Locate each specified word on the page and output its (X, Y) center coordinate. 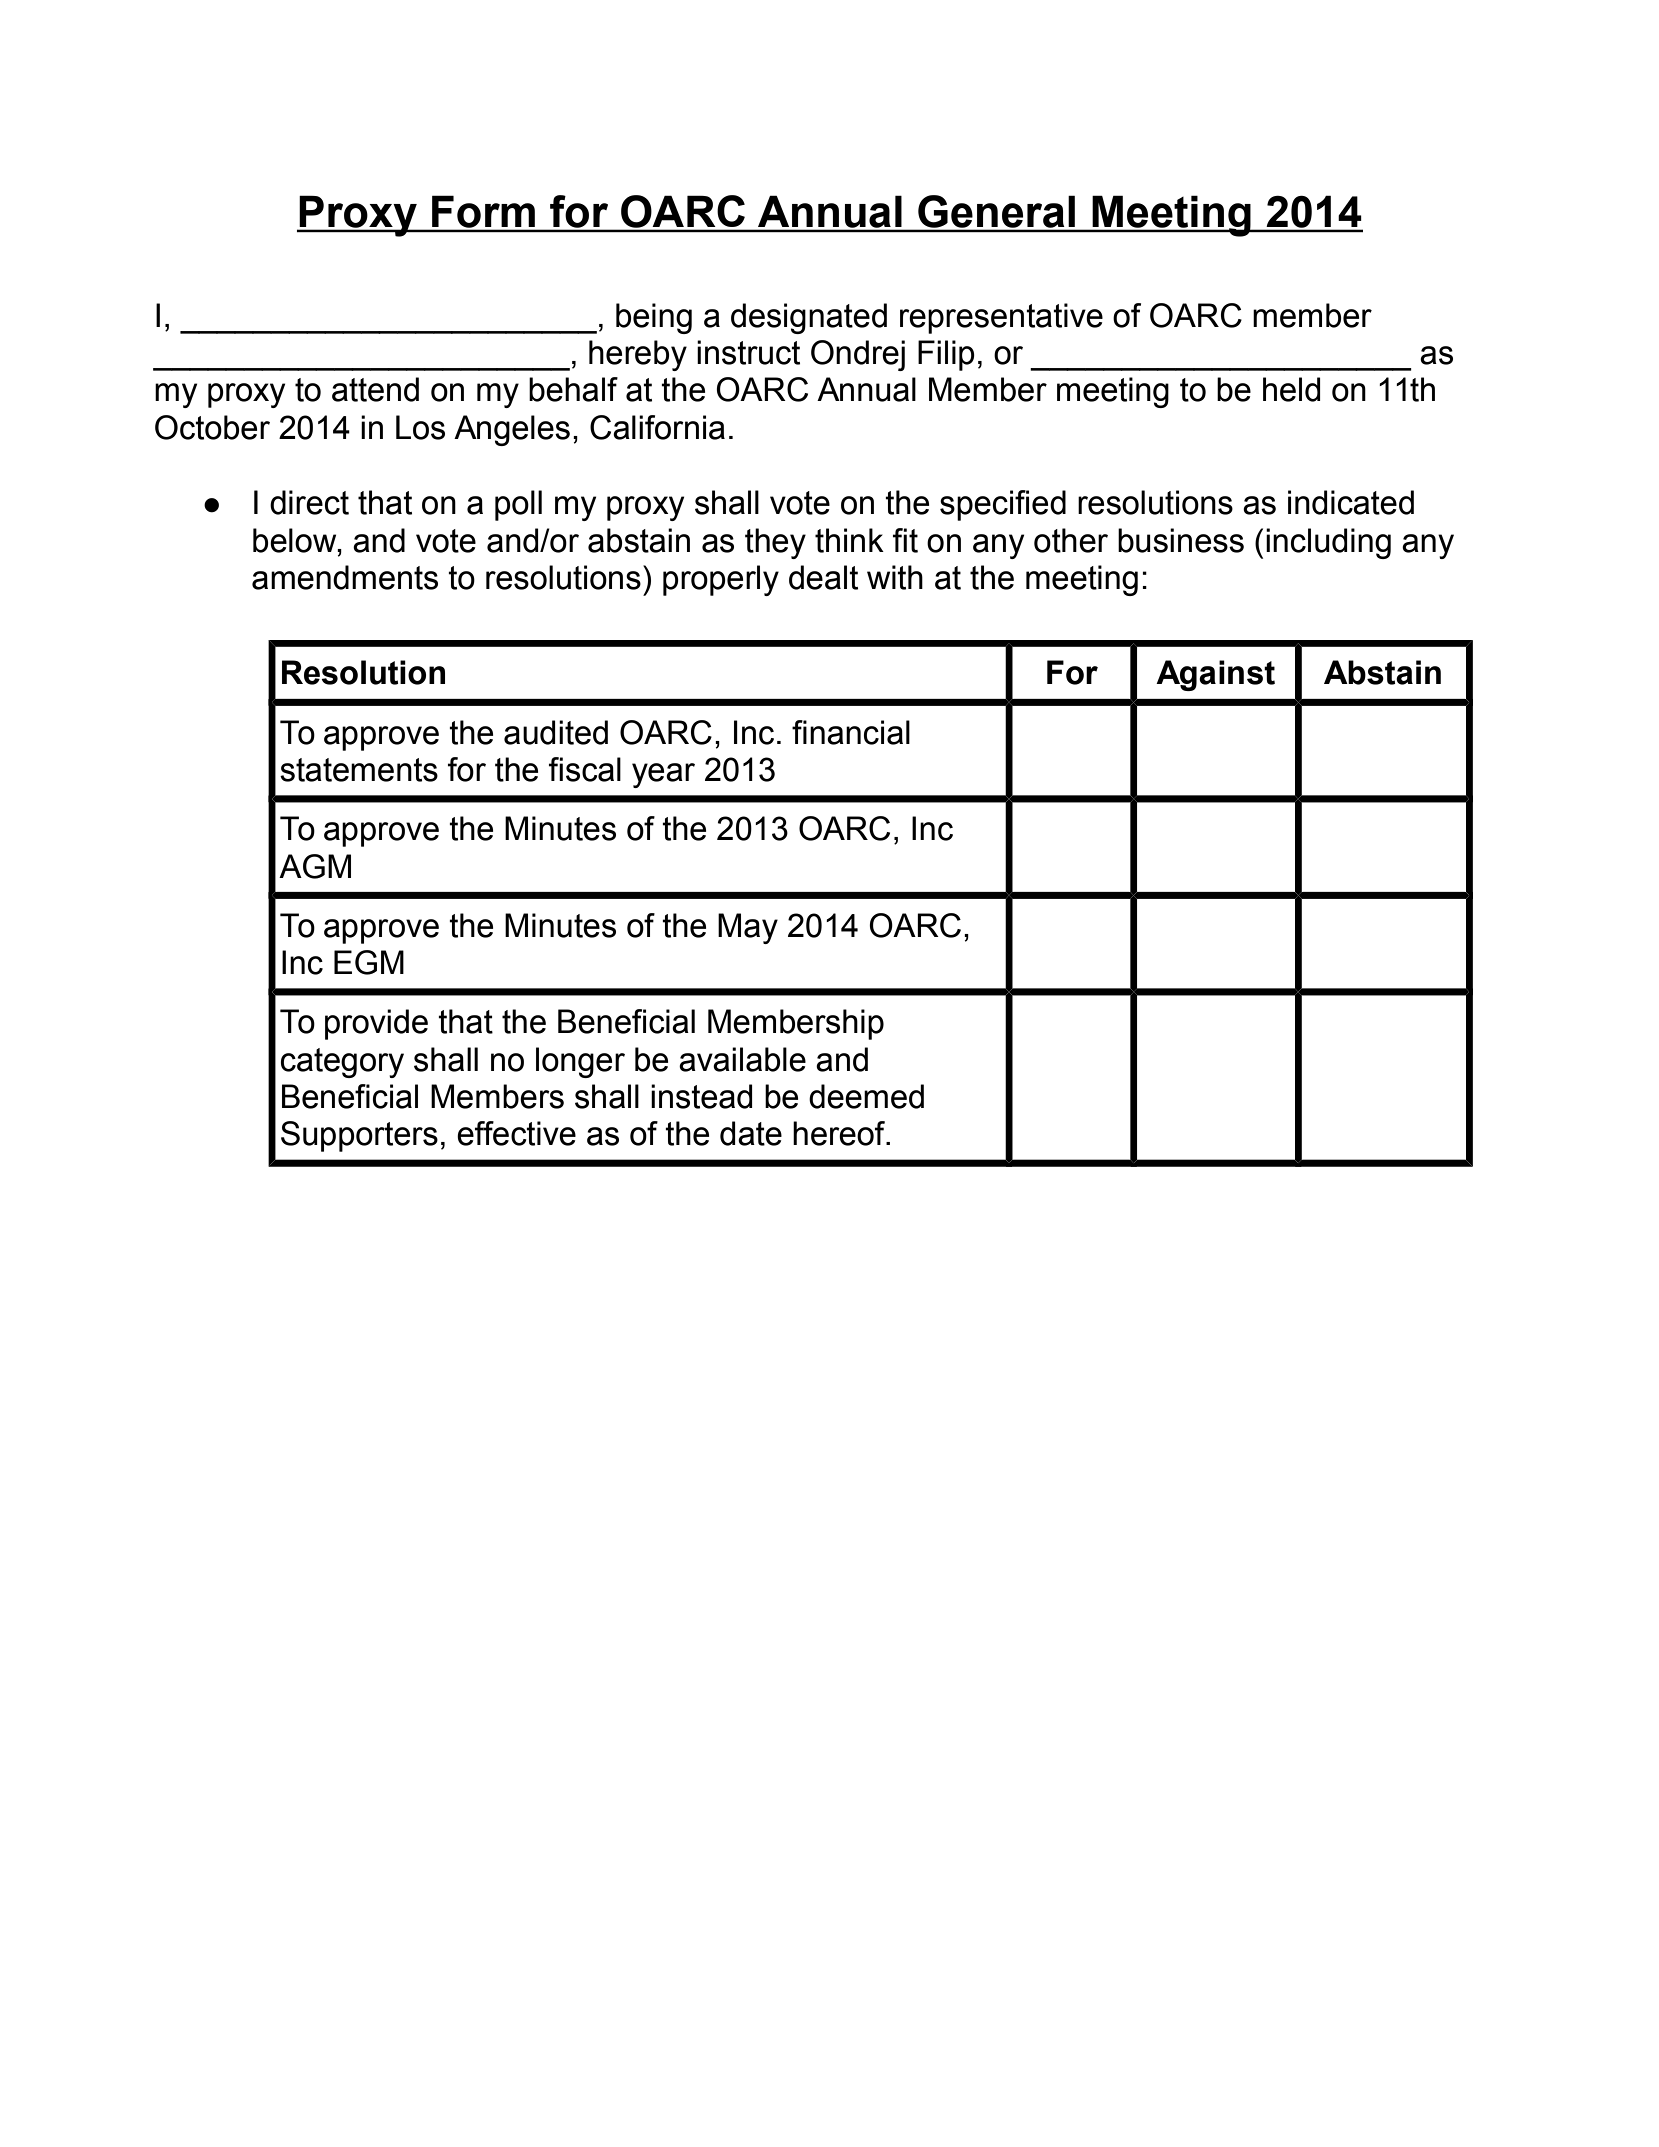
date (751, 1133)
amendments (345, 577)
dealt (823, 577)
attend (375, 389)
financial (851, 732)
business (1181, 540)
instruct (748, 352)
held (1292, 389)
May (748, 928)
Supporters (359, 1136)
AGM (315, 866)
